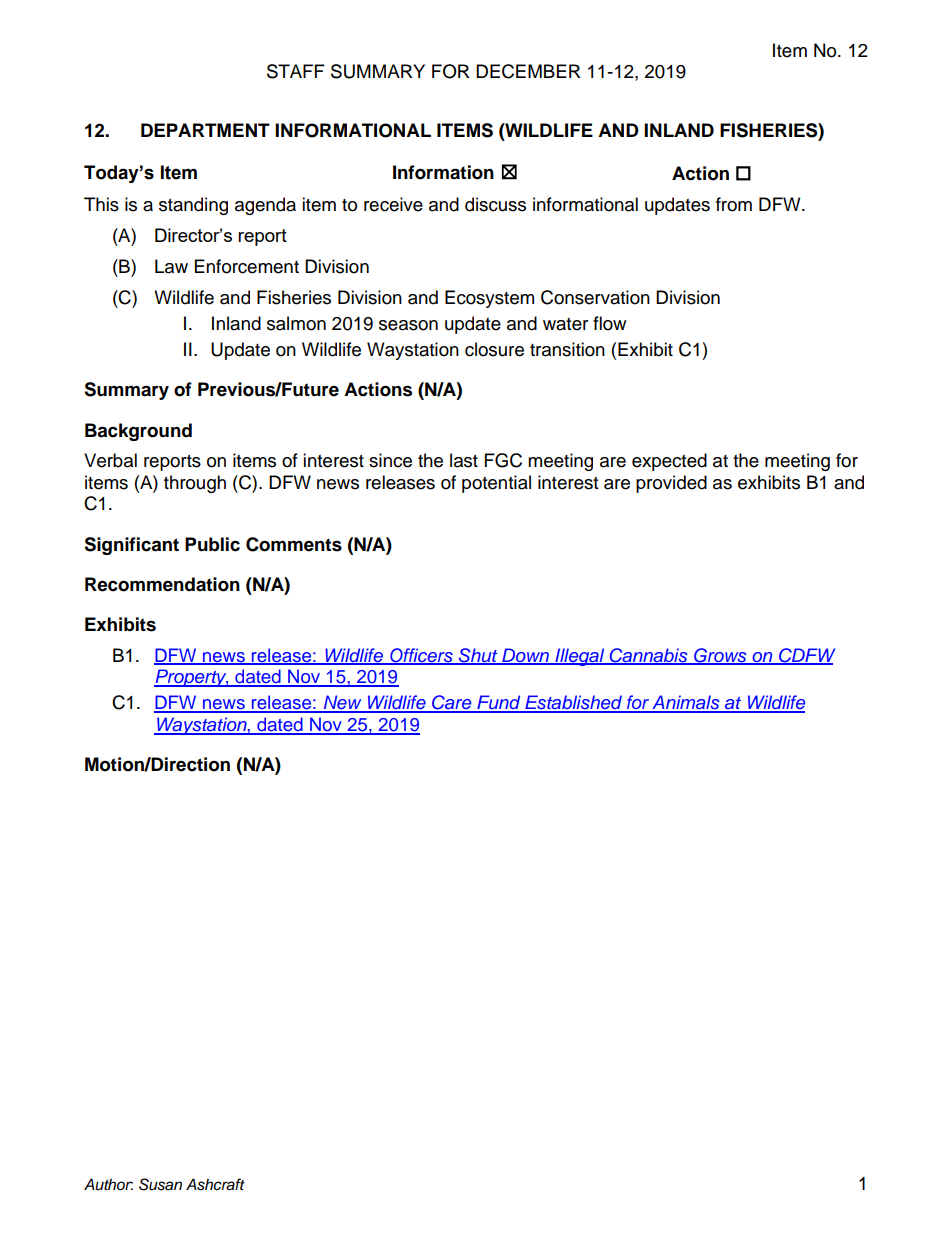  What do you see at coordinates (212, 544) in the screenshot?
I see `Public` at bounding box center [212, 544].
